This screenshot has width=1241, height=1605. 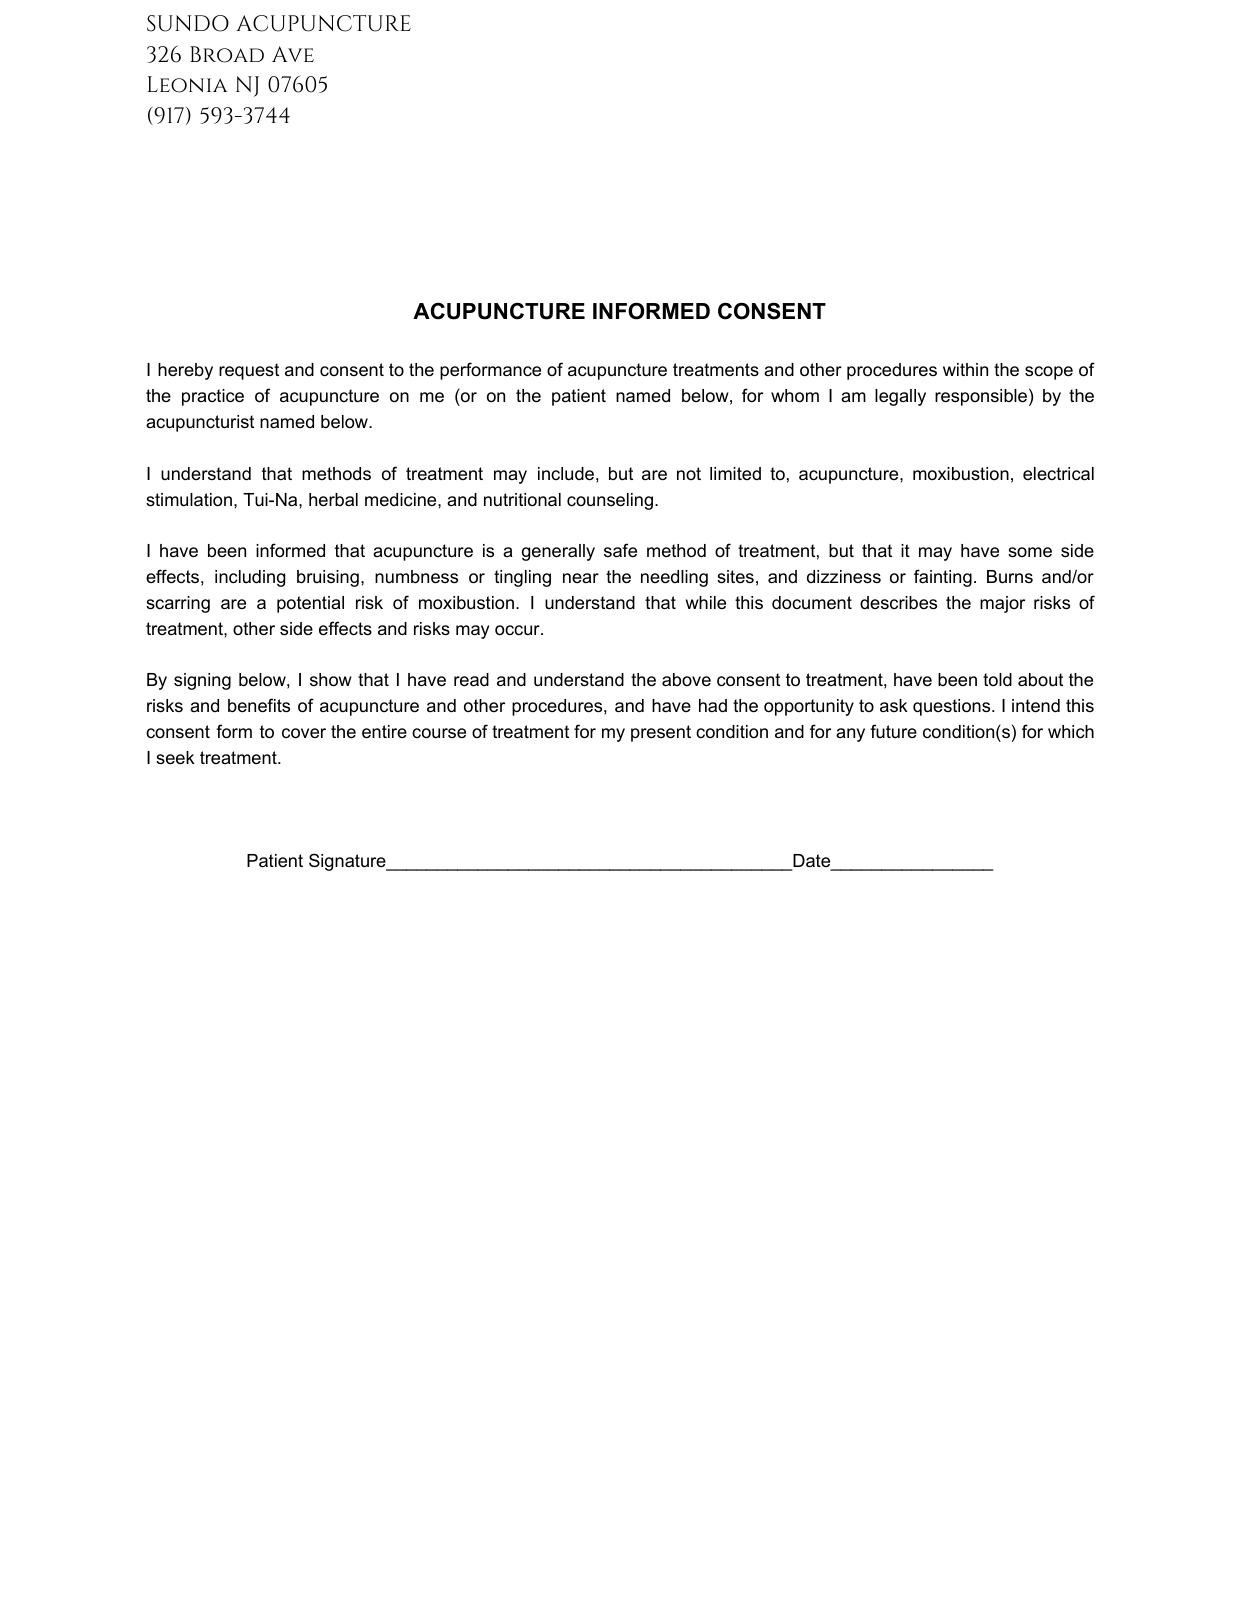 I want to click on scope, so click(x=1049, y=373).
